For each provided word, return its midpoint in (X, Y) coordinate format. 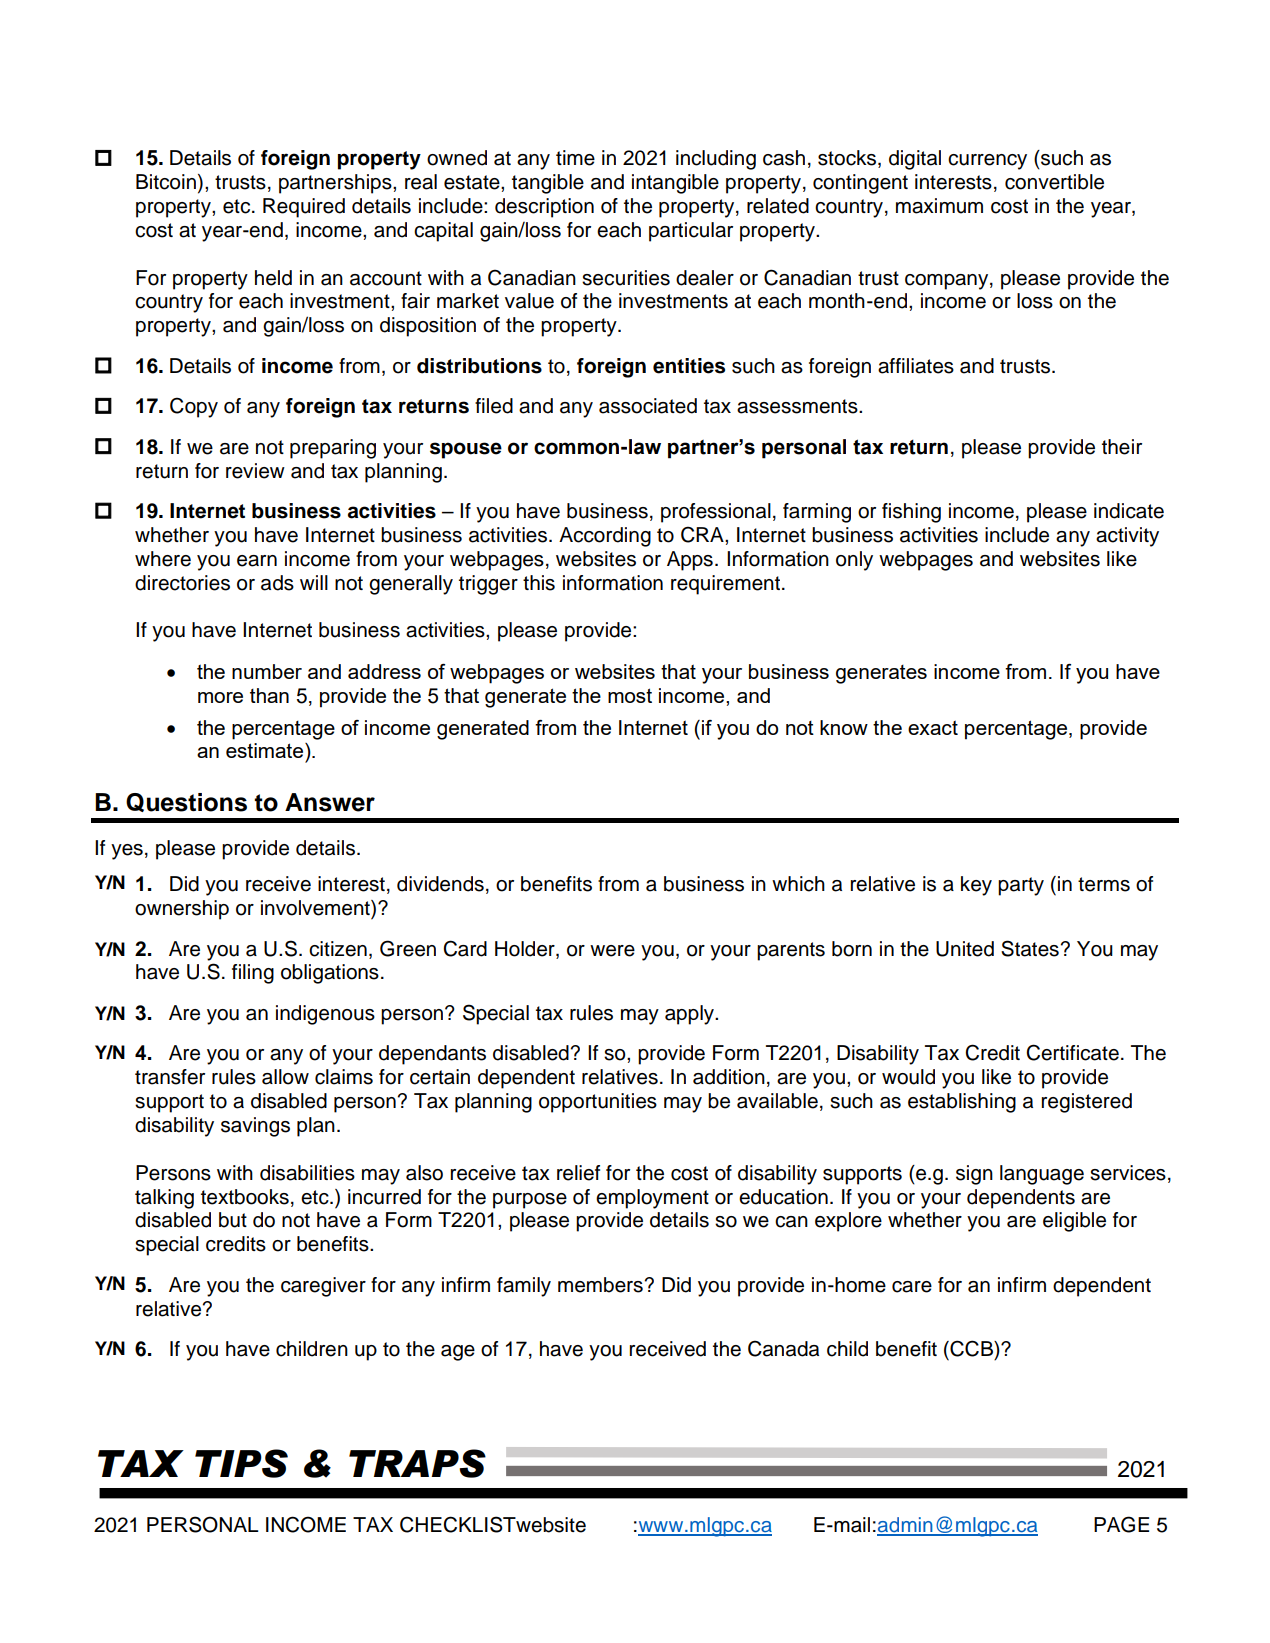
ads (277, 583)
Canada (783, 1348)
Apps (690, 561)
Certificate (1072, 1052)
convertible (1054, 182)
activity (1127, 537)
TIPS (241, 1463)
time (575, 158)
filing (253, 974)
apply (690, 1015)
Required (304, 208)
